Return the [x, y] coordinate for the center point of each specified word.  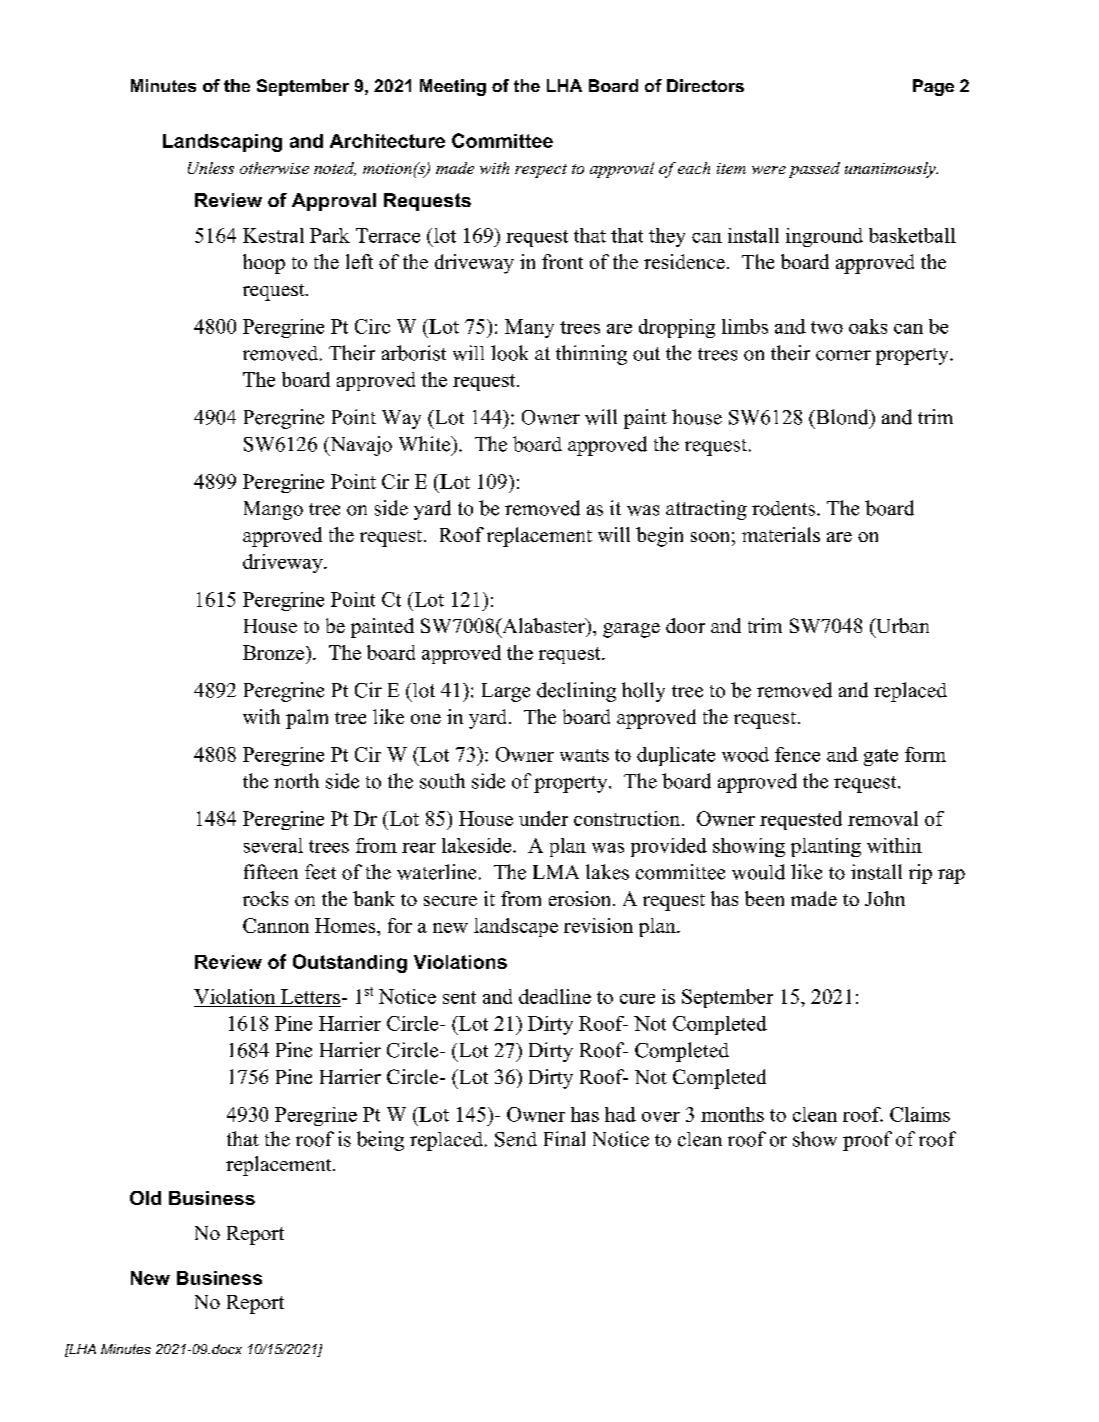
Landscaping [222, 143]
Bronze [275, 652]
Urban [901, 625]
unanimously [891, 170]
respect [541, 171]
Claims [920, 1114]
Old [145, 1198]
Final [564, 1138]
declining [576, 692]
